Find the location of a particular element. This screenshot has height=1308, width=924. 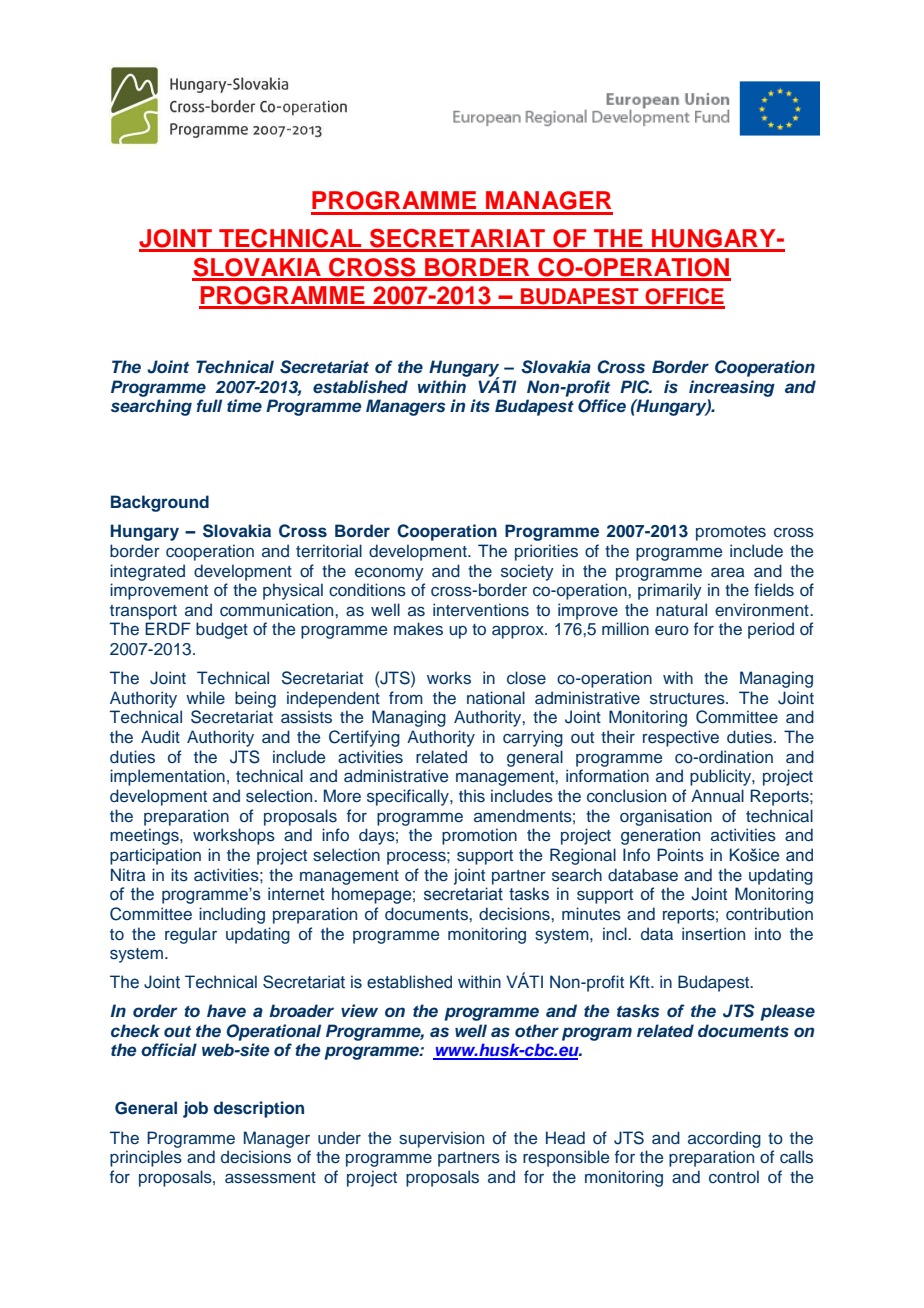

assessment is located at coordinates (270, 1178).
